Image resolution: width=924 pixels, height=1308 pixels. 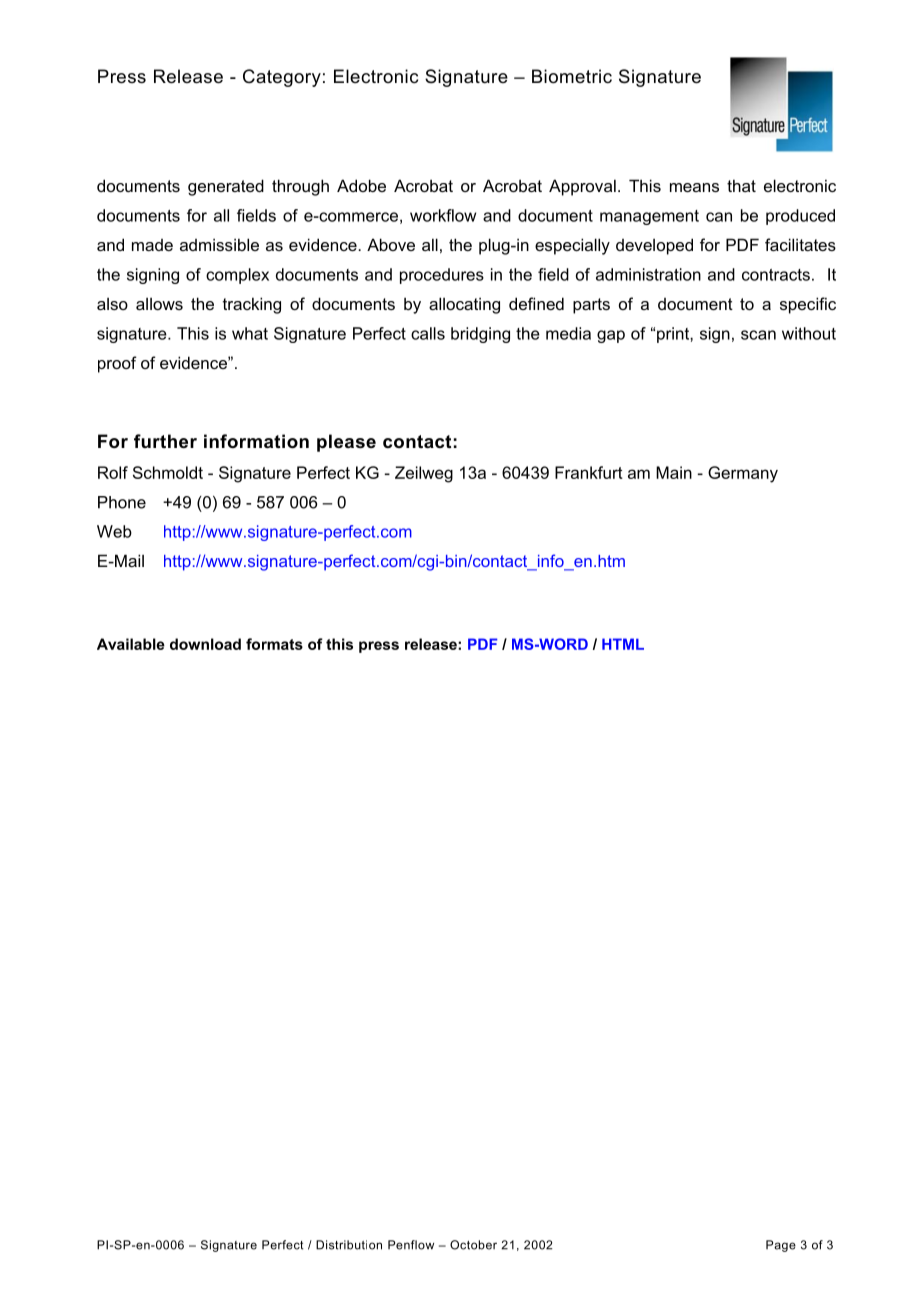 What do you see at coordinates (349, 1245) in the document?
I see `Distribution` at bounding box center [349, 1245].
